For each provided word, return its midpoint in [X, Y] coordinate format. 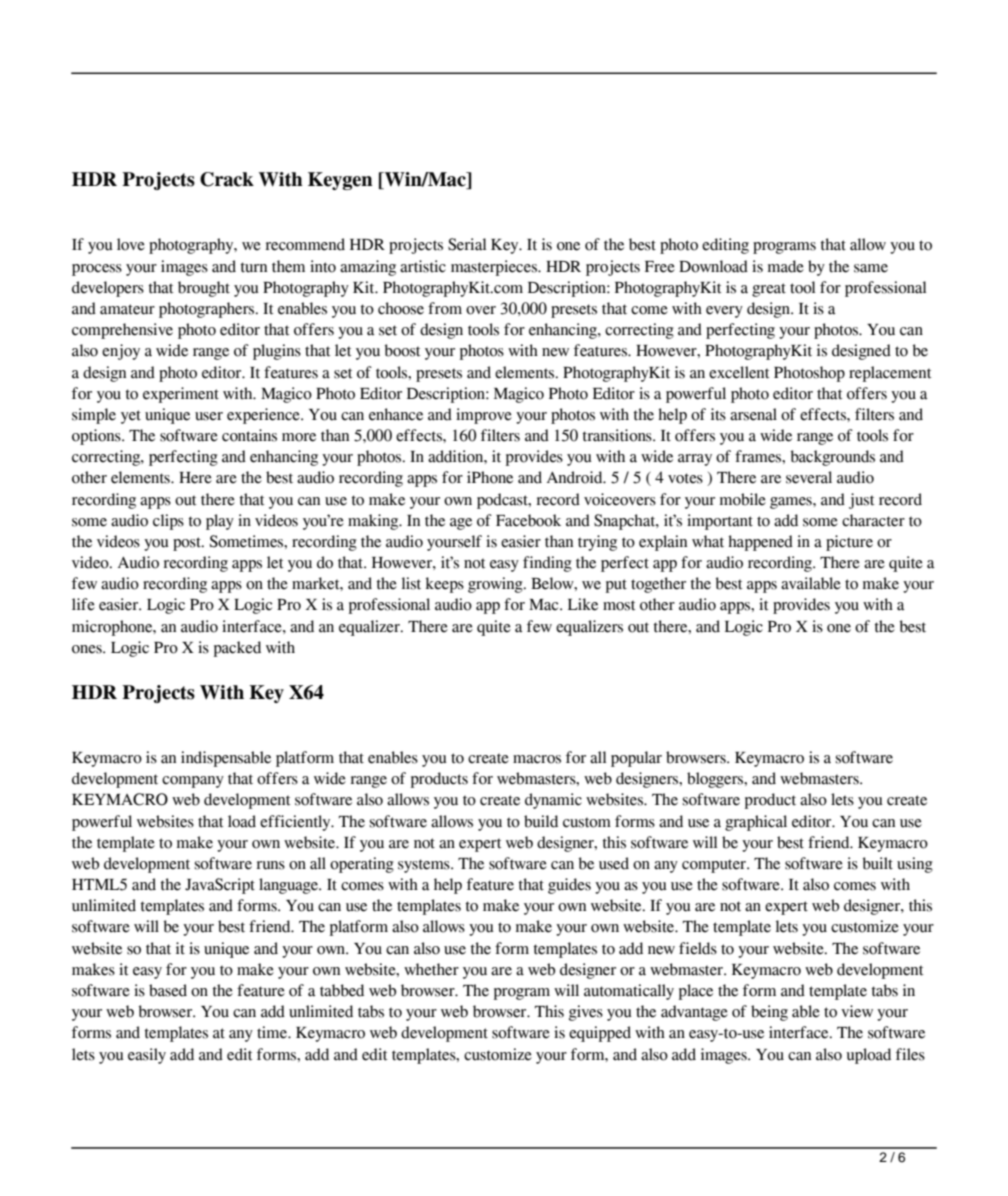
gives [586, 1013]
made [786, 266]
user [209, 416]
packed [237, 649]
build [541, 821]
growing [496, 585]
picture [849, 543]
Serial [467, 244]
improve [484, 416]
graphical [756, 823]
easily [147, 1056]
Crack [227, 179]
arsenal [753, 414]
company [193, 782]
